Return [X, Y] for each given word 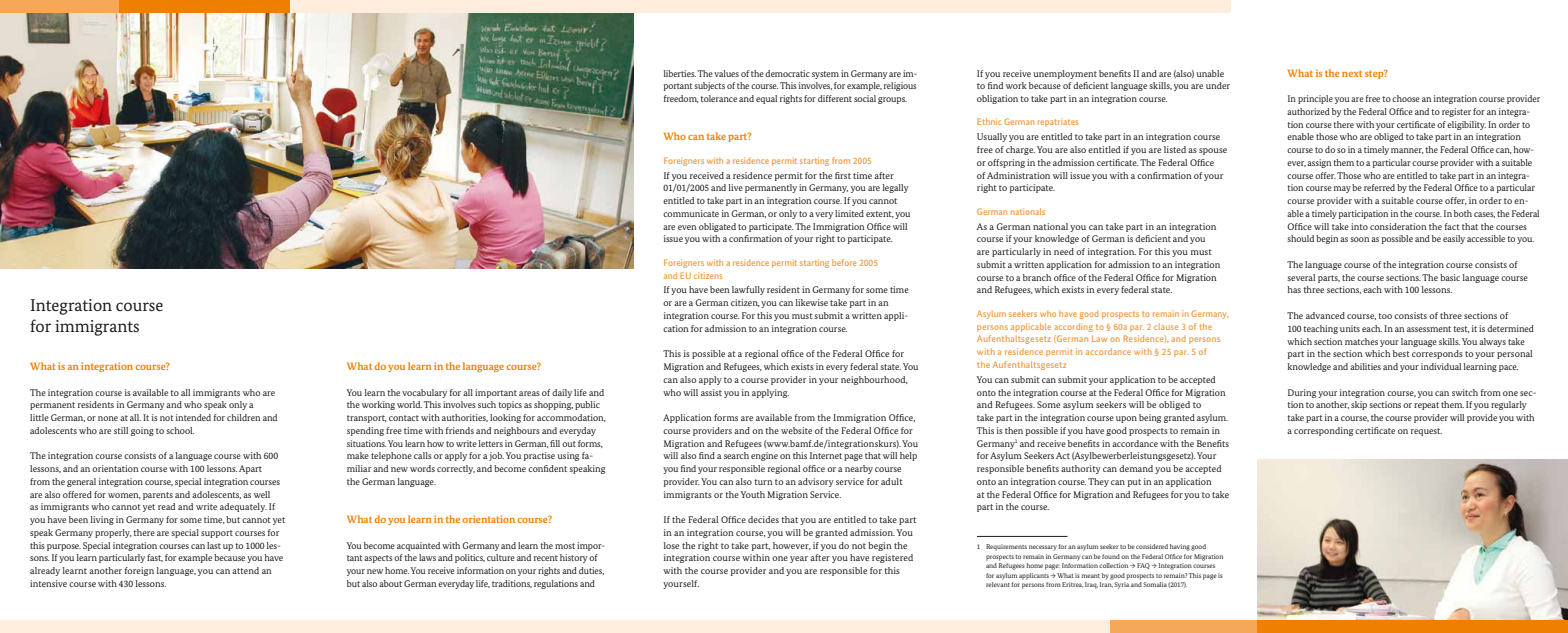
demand [1136, 468]
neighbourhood [874, 380]
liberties [679, 73]
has [1294, 289]
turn [763, 482]
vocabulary [424, 393]
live [735, 187]
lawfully [748, 290]
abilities [1365, 366]
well [262, 494]
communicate [691, 213]
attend [245, 570]
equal [766, 99]
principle [1315, 99]
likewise [811, 302]
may [1342, 189]
